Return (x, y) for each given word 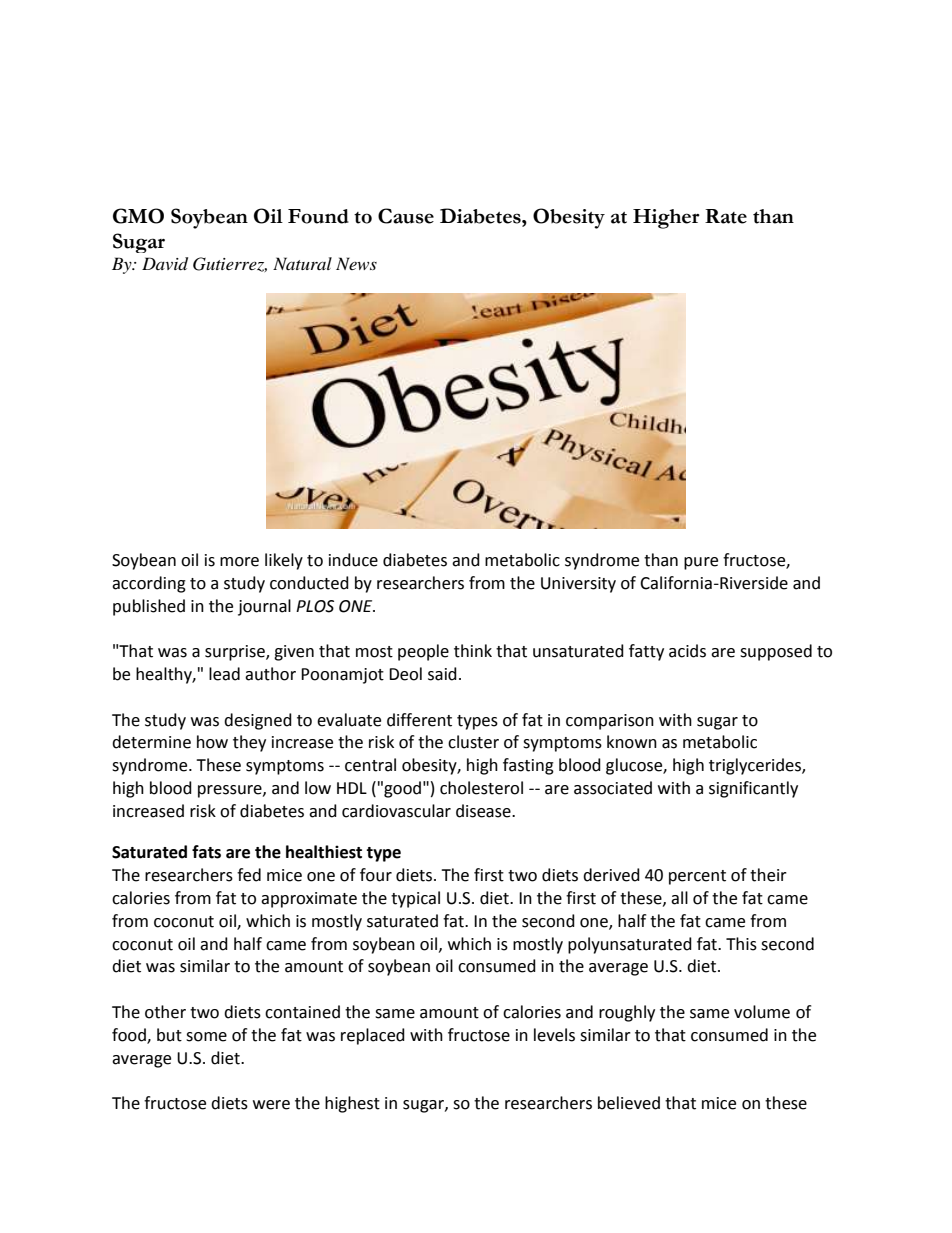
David (165, 264)
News (356, 263)
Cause (406, 216)
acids (687, 651)
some (206, 1037)
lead (224, 674)
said (442, 674)
